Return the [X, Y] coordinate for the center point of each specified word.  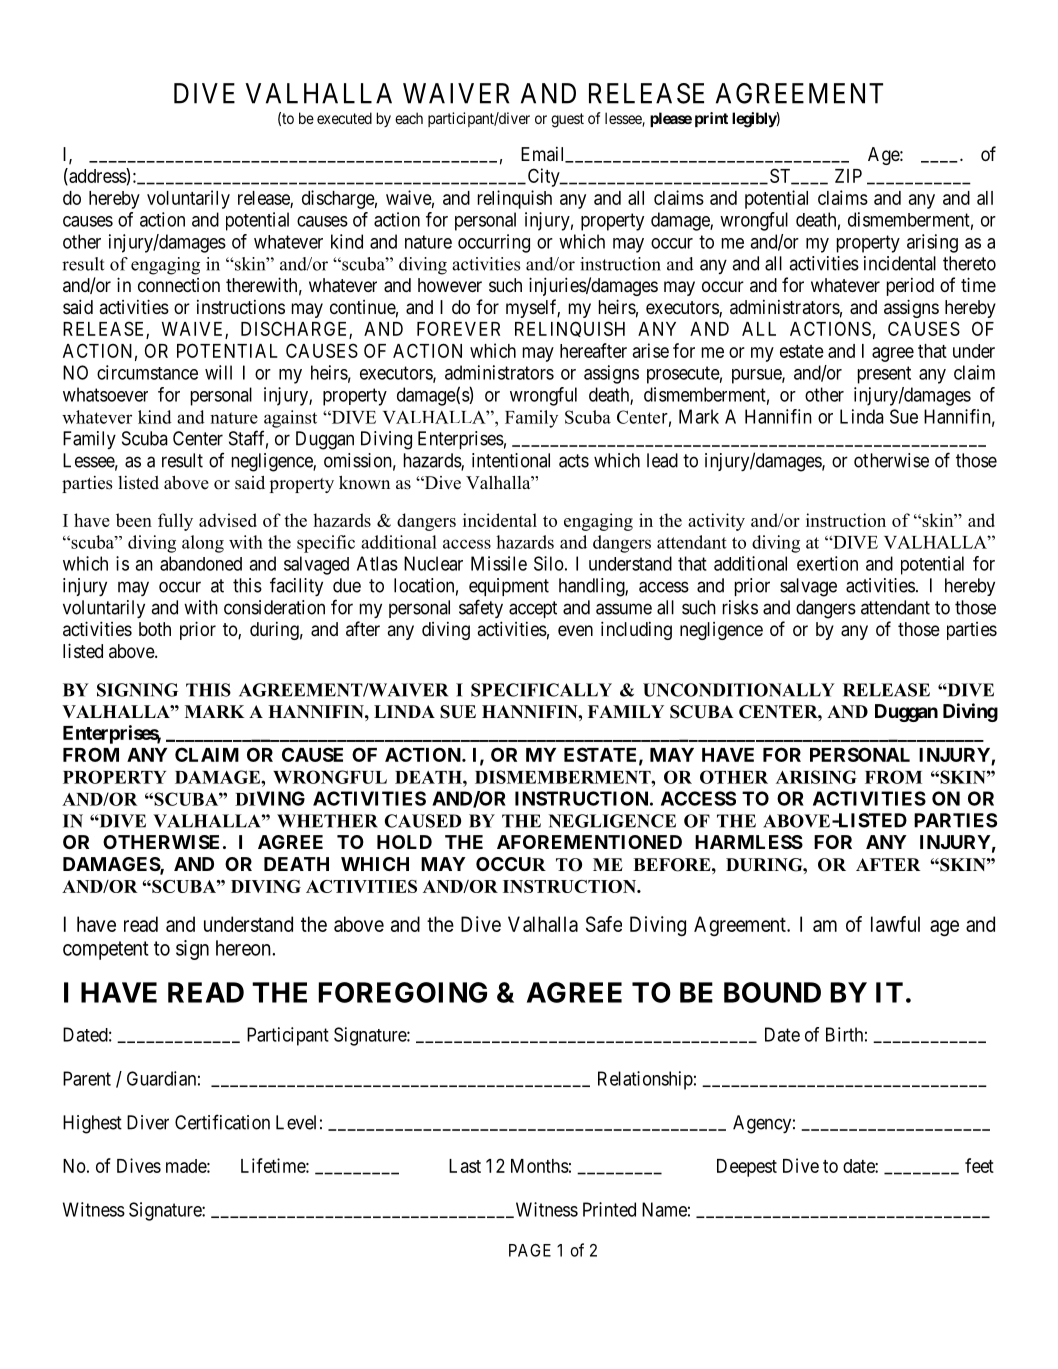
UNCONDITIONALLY [739, 690]
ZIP [848, 176]
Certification [222, 1122]
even [575, 630]
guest [567, 120]
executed [344, 118]
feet [979, 1165]
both [155, 629]
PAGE [530, 1250]
